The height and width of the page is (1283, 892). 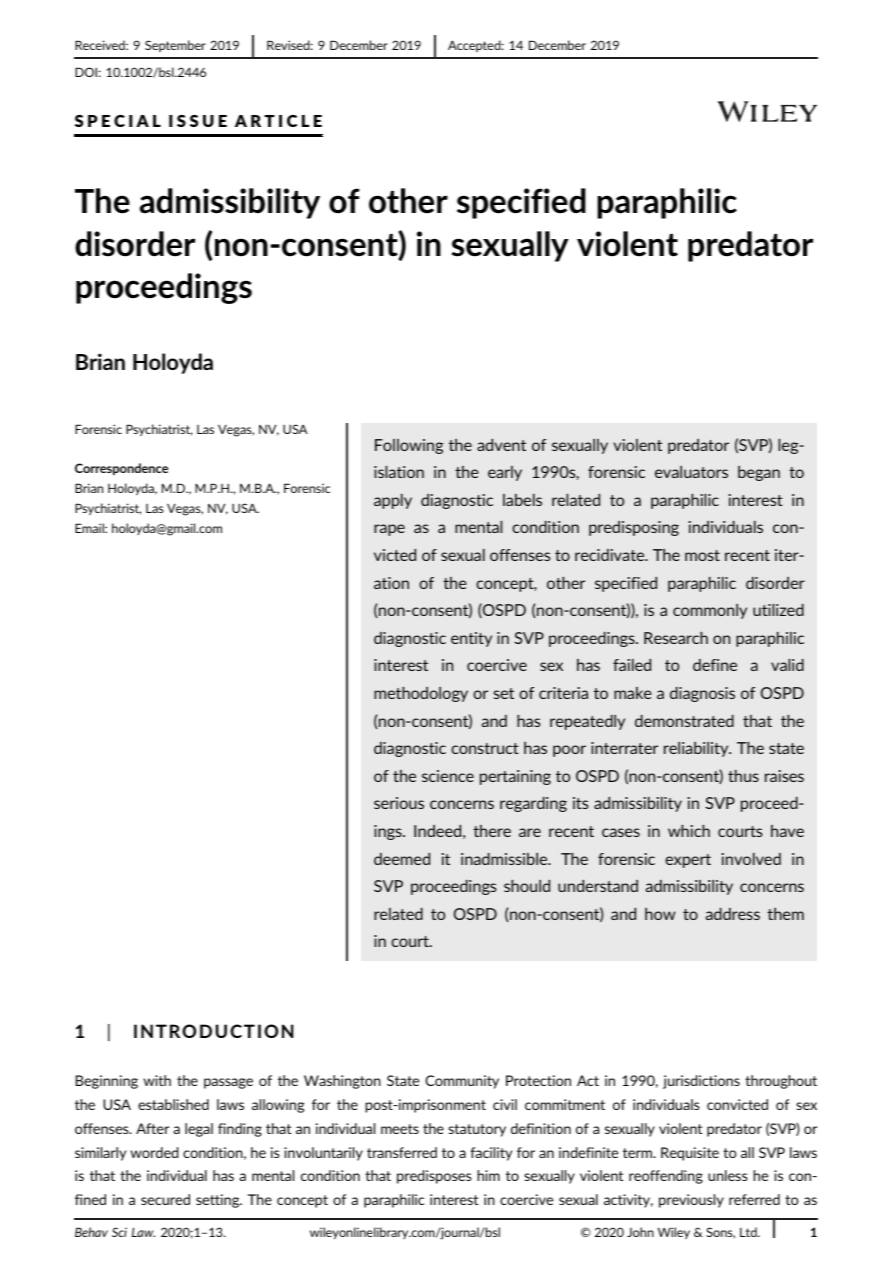 I want to click on predisposes, so click(x=434, y=1177).
